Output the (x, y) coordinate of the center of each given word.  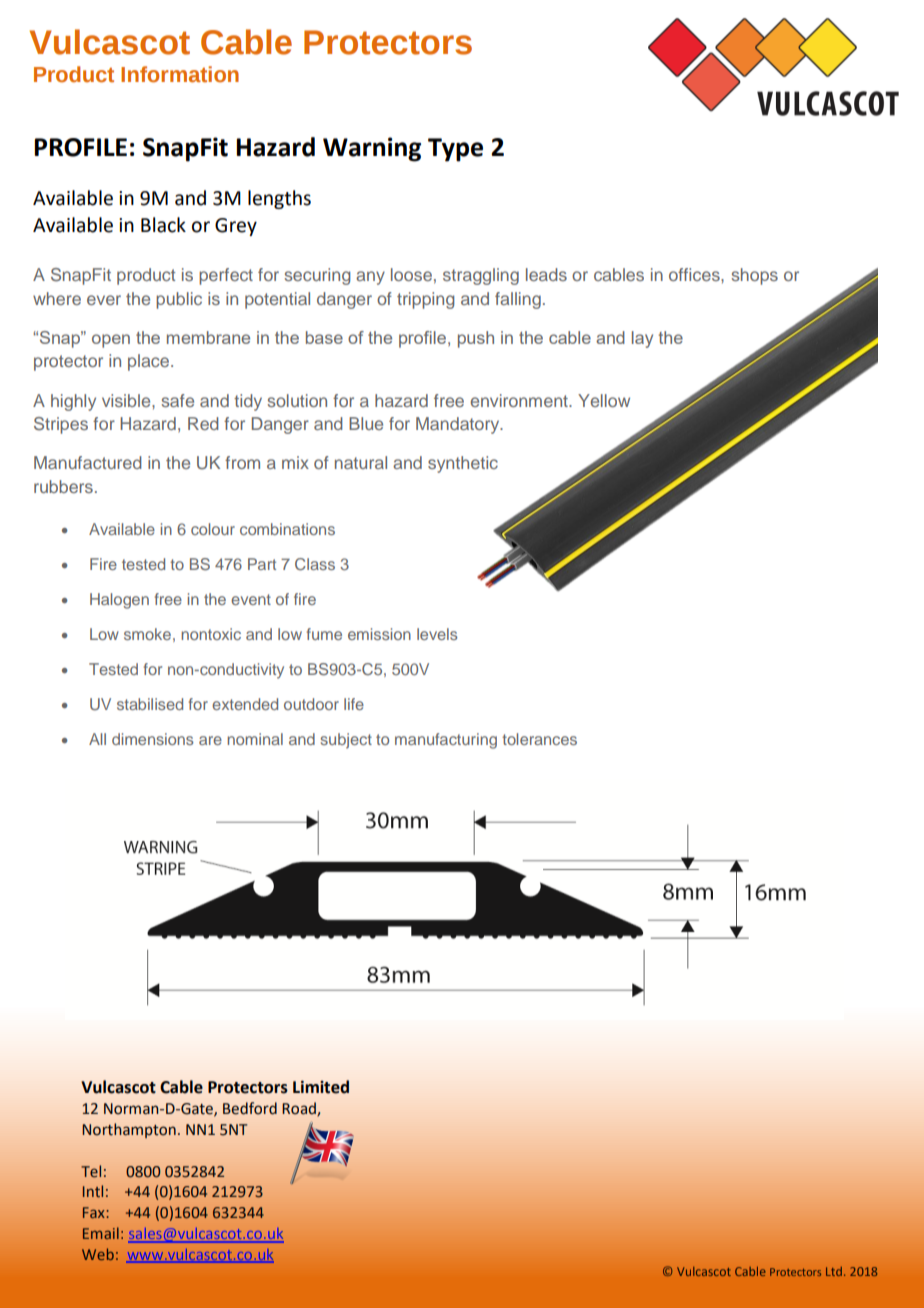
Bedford (250, 1108)
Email (101, 1233)
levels (437, 634)
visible (127, 400)
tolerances (539, 739)
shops (754, 276)
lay (642, 339)
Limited (321, 1087)
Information (180, 74)
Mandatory (459, 425)
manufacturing (446, 741)
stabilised (150, 704)
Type (455, 150)
